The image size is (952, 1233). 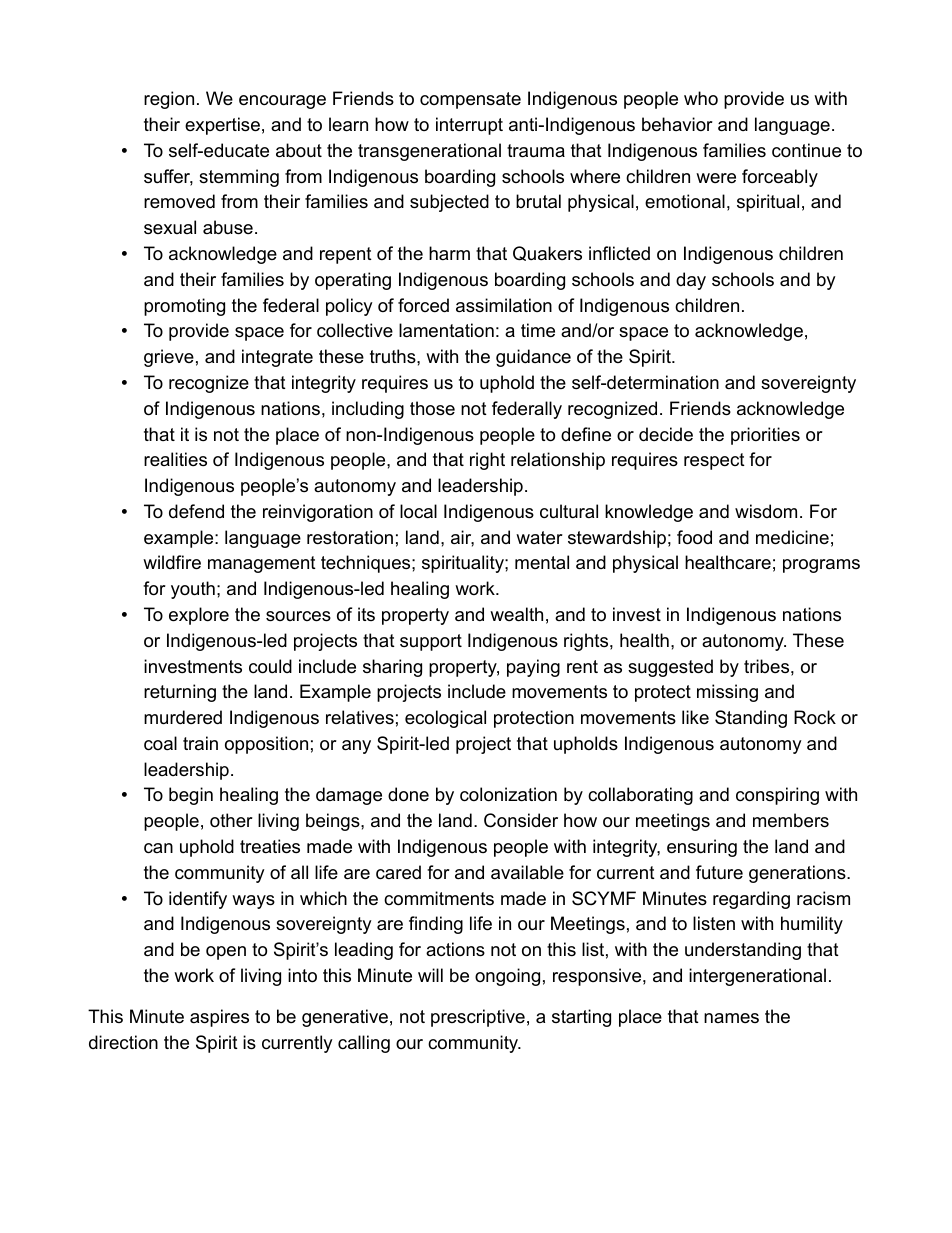 What do you see at coordinates (222, 126) in the screenshot?
I see `expertise` at bounding box center [222, 126].
